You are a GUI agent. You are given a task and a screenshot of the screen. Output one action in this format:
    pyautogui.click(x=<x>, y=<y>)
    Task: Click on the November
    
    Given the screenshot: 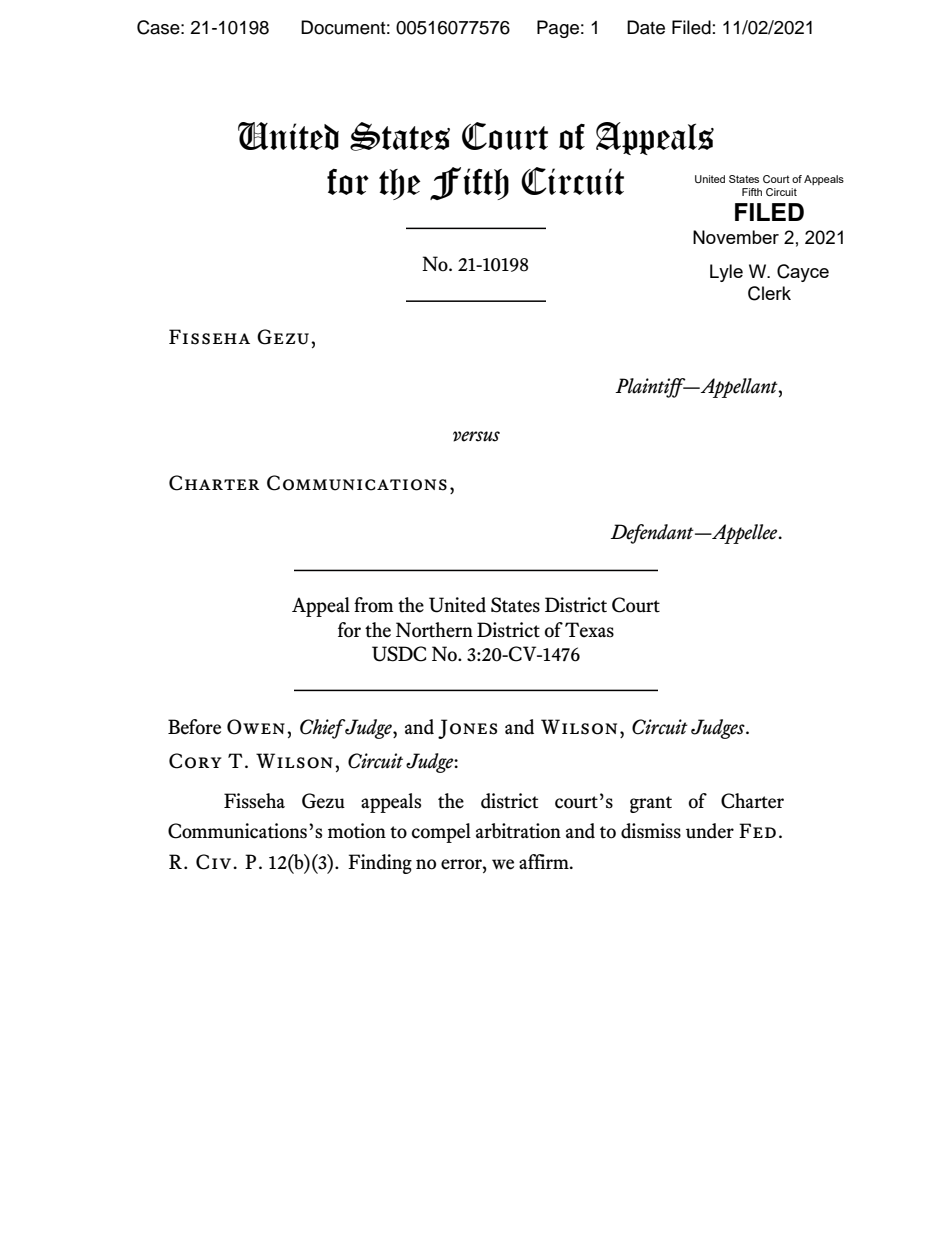 What is the action you would take?
    pyautogui.click(x=736, y=237)
